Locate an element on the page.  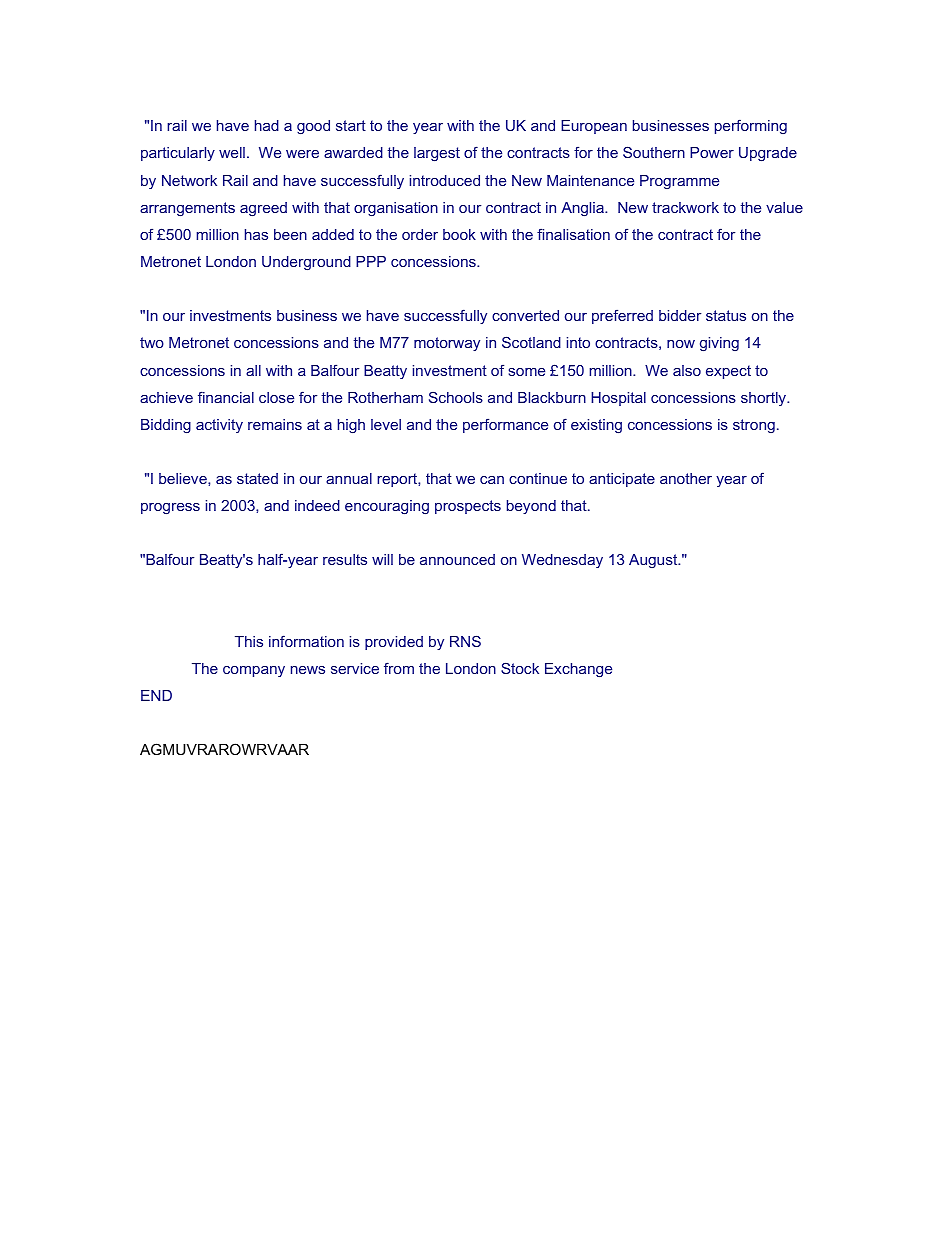
August is located at coordinates (654, 561).
